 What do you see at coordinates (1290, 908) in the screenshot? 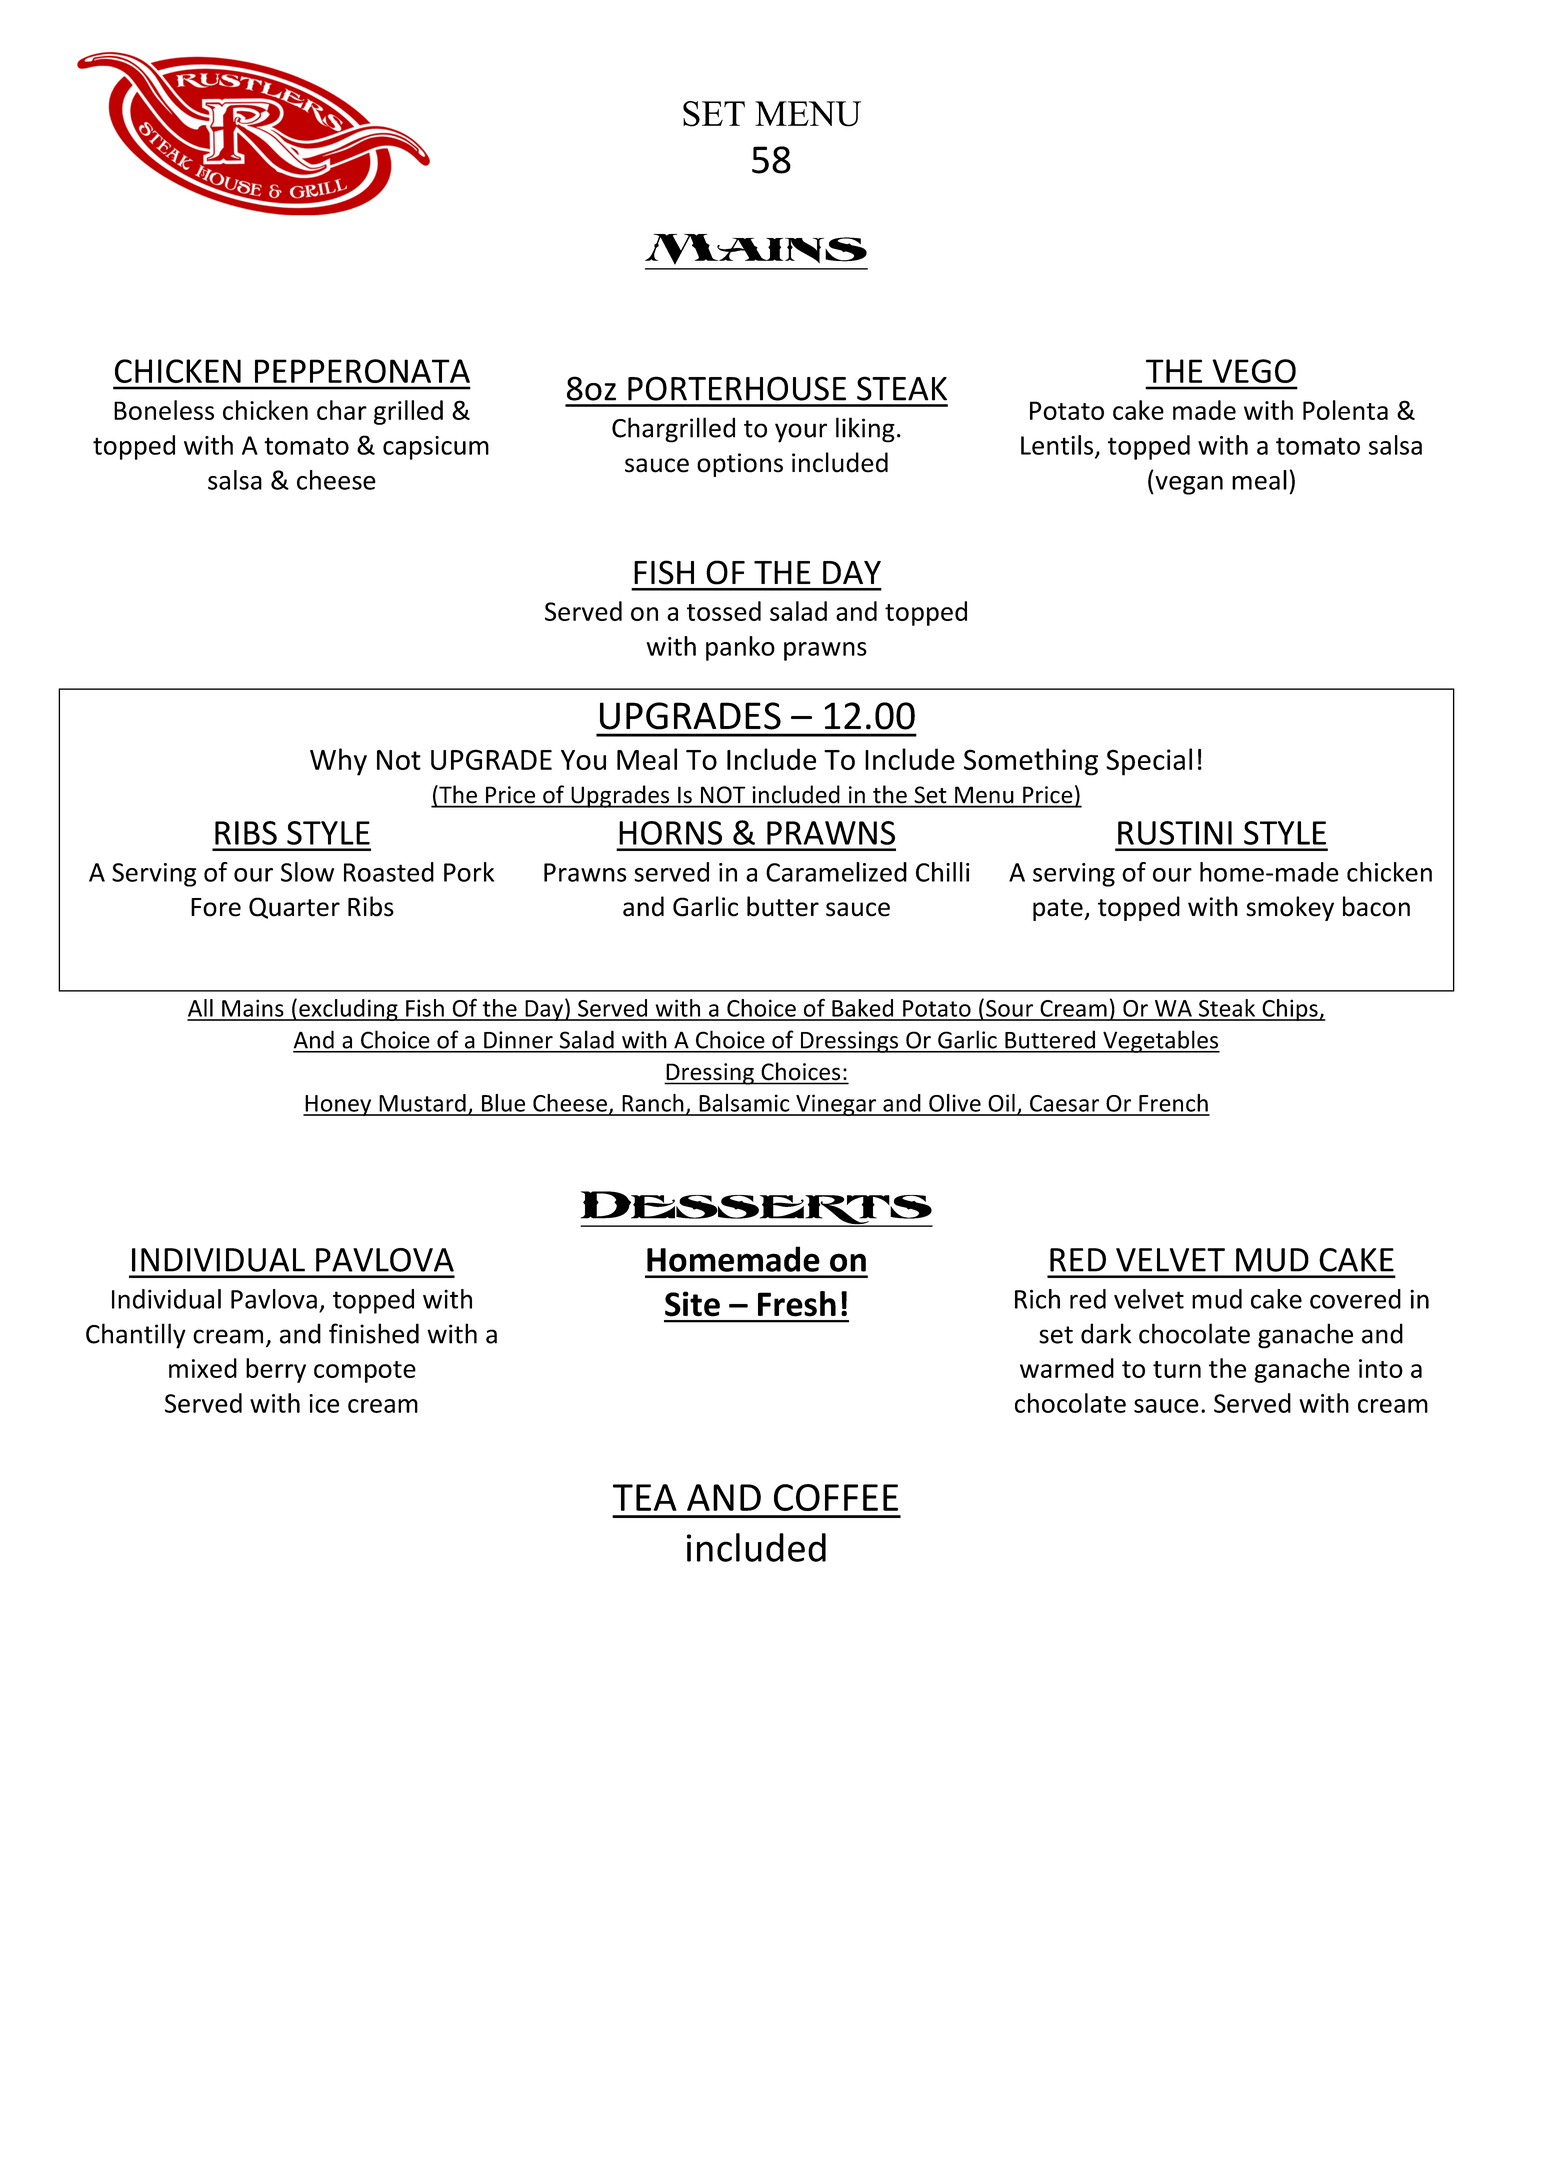
I see `smokey` at bounding box center [1290, 908].
